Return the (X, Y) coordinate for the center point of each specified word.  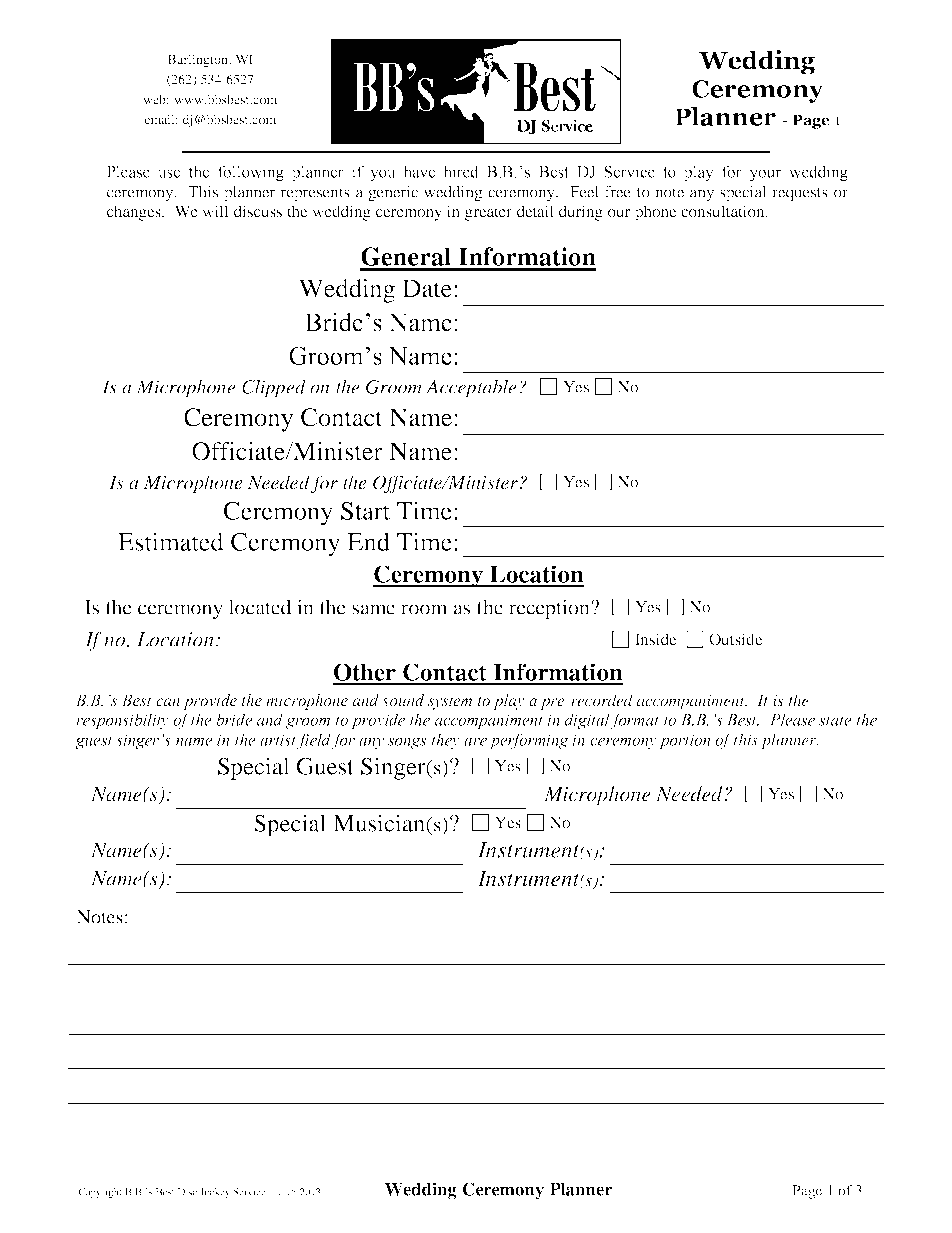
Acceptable (471, 388)
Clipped (274, 389)
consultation (724, 211)
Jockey (215, 1193)
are (475, 741)
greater (488, 214)
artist (278, 740)
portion (685, 742)
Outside (735, 639)
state (835, 721)
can (168, 702)
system (450, 703)
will (216, 211)
